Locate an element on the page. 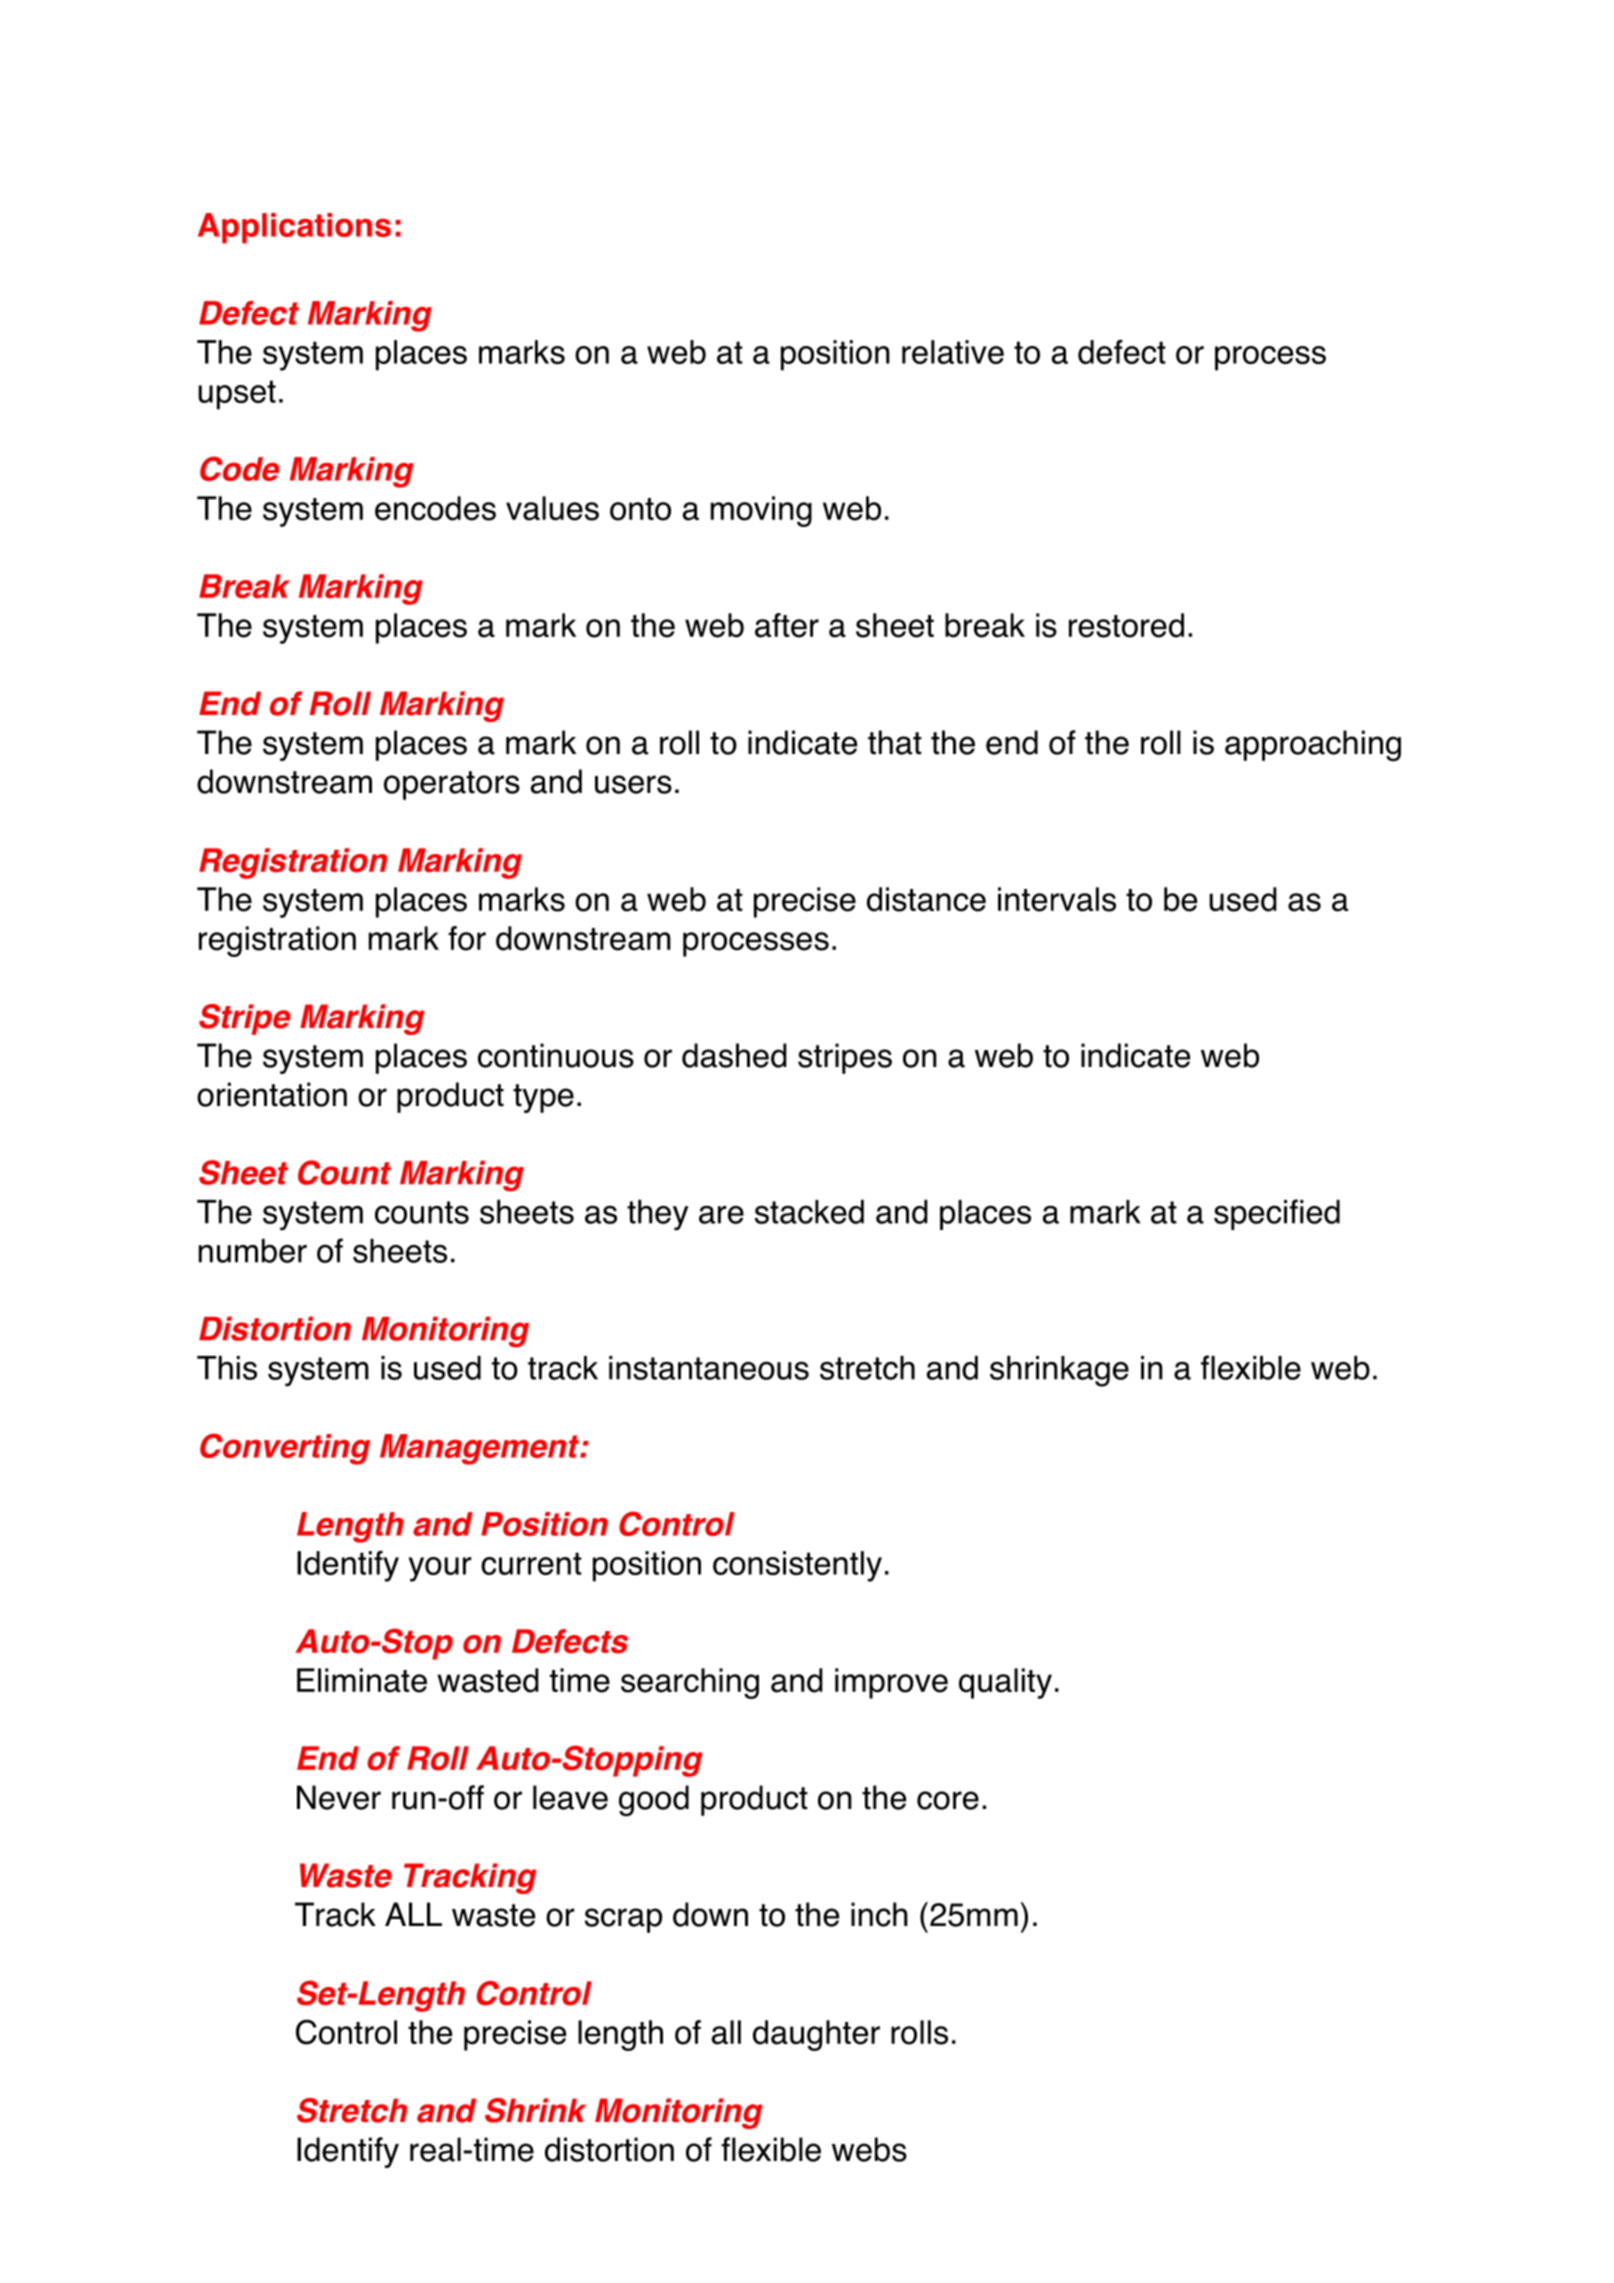 Image resolution: width=1614 pixels, height=2283 pixels. quality is located at coordinates (1005, 1683).
